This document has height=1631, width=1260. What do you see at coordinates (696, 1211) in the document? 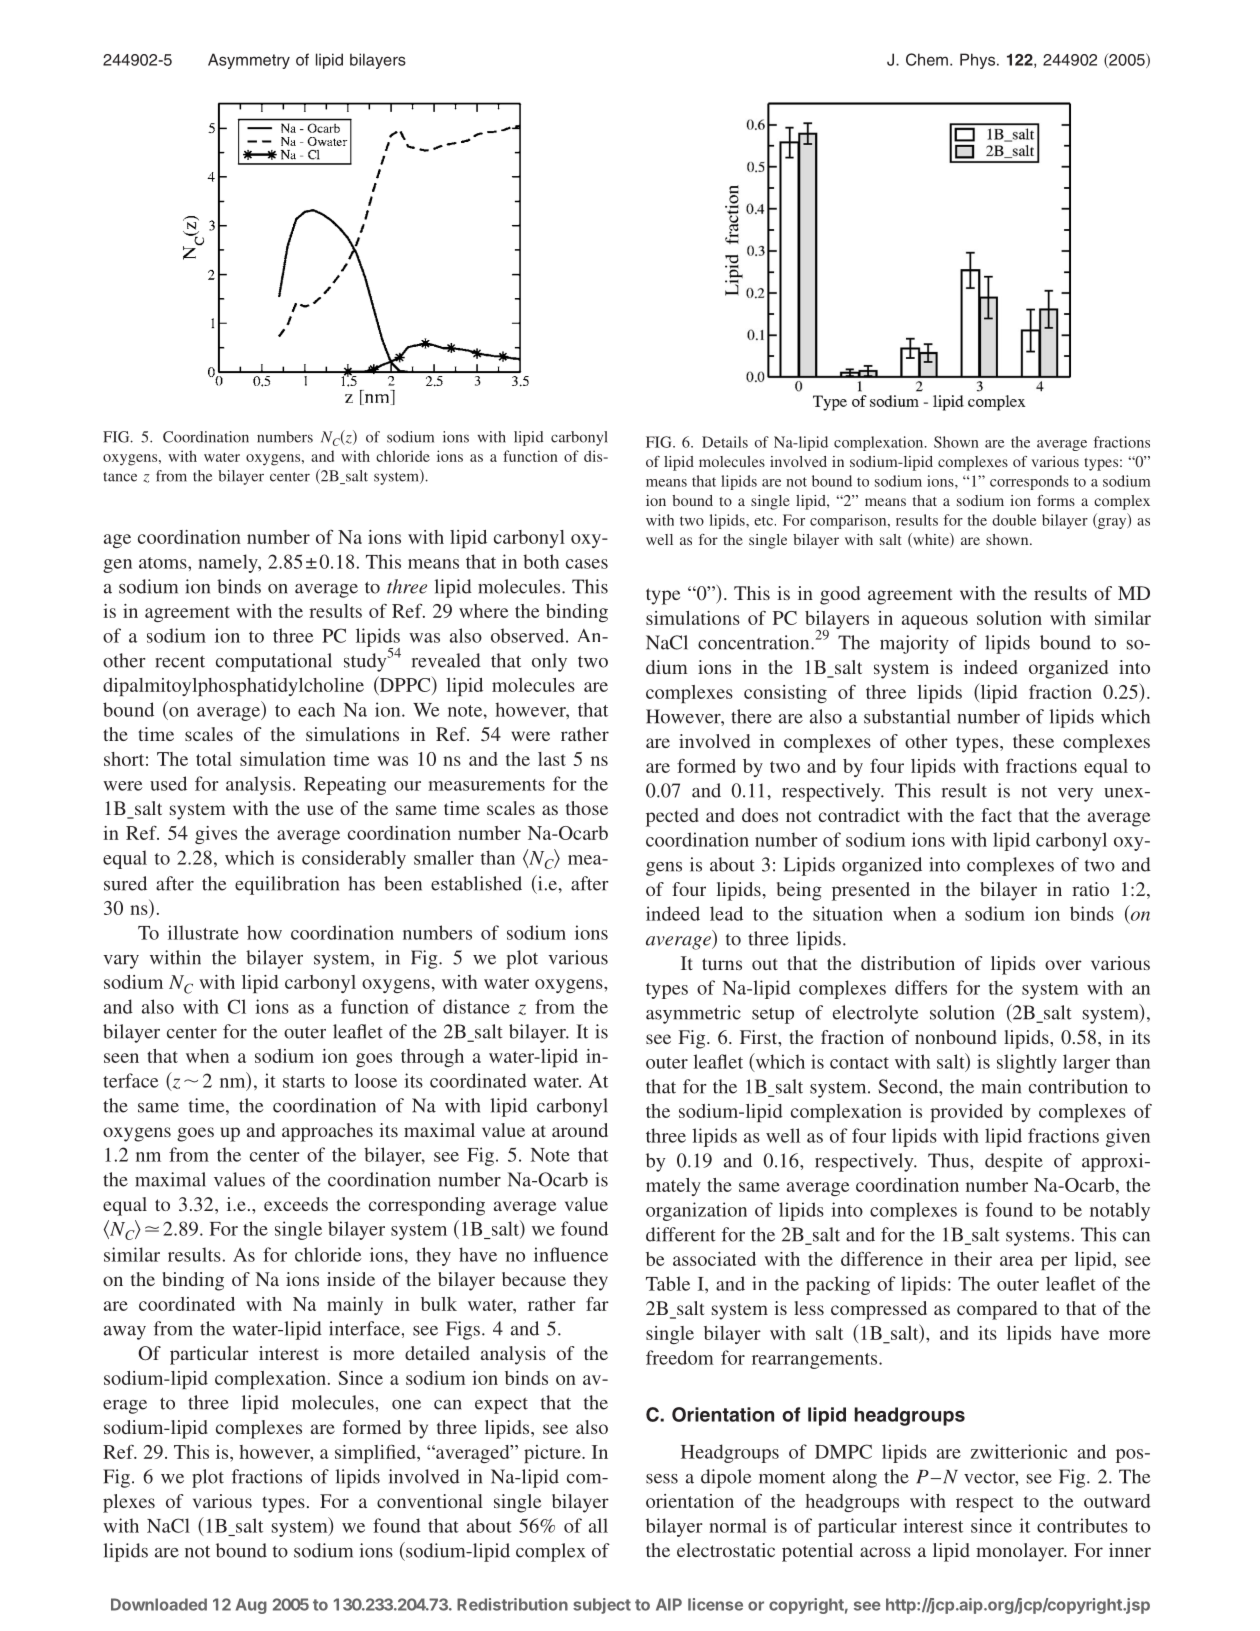
I see `organization` at bounding box center [696, 1211].
